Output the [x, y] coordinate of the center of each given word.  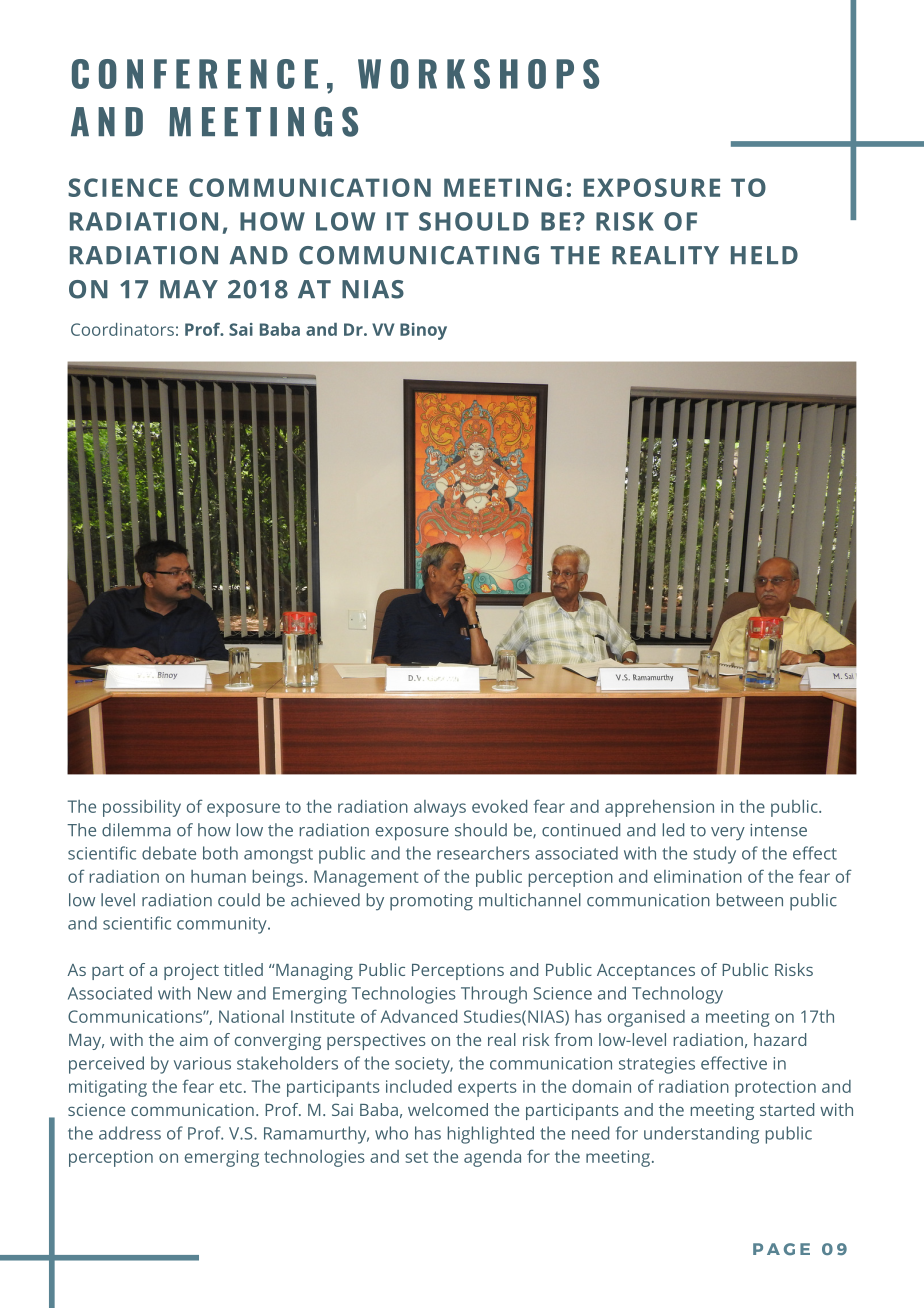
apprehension [659, 808]
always [440, 808]
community [223, 925]
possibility [142, 808]
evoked [499, 806]
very [728, 834]
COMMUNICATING [419, 255]
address [130, 1133]
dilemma [136, 830]
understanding [701, 1135]
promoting [431, 902]
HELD [764, 255]
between [750, 900]
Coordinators [122, 329]
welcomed [448, 1109]
